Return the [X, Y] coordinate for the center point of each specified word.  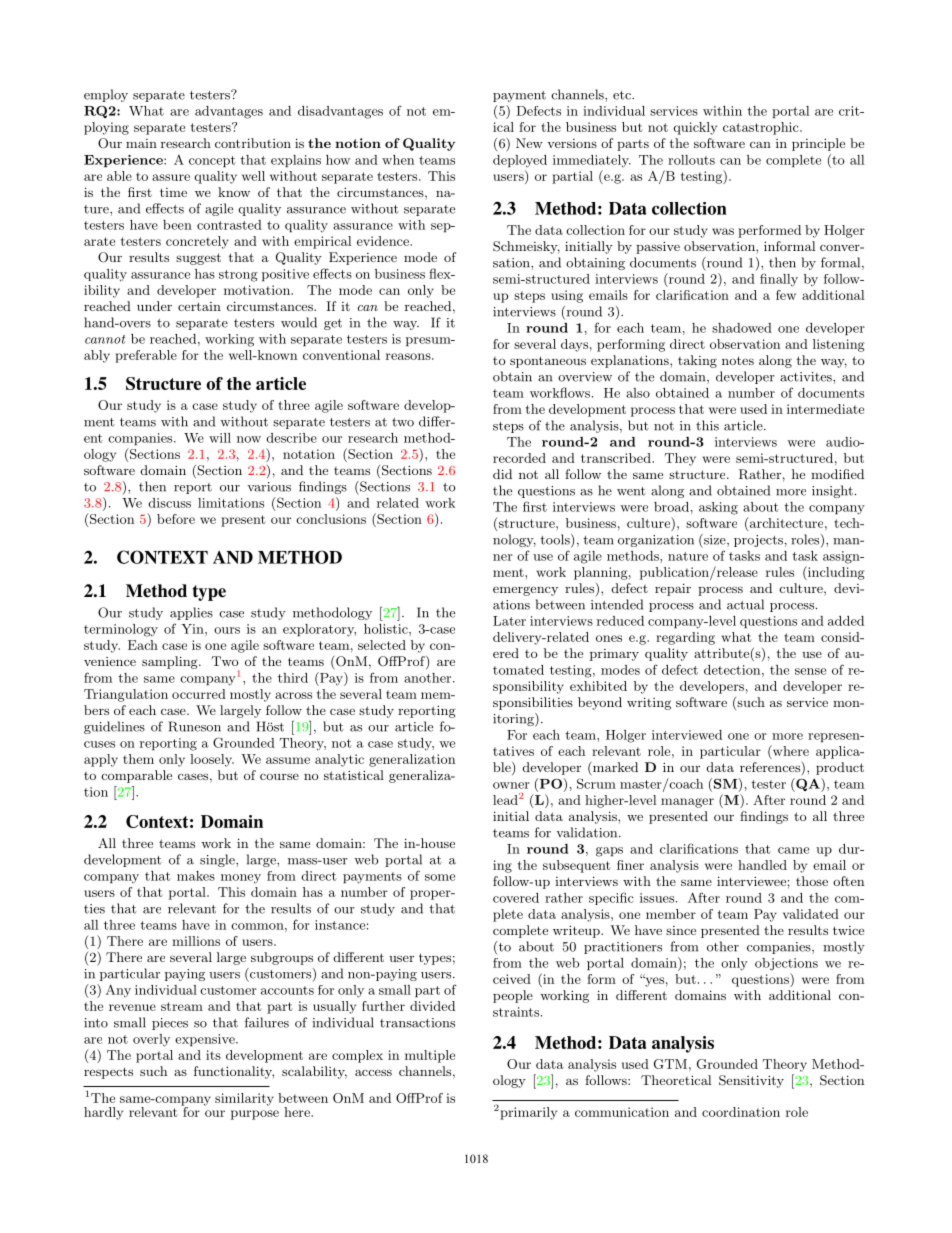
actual [745, 604]
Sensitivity [751, 1081]
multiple [430, 1056]
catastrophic [762, 128]
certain [199, 306]
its [213, 1055]
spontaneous [548, 362]
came [793, 850]
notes [738, 360]
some [440, 877]
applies [191, 613]
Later [509, 621]
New [529, 143]
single [218, 860]
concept [212, 162]
